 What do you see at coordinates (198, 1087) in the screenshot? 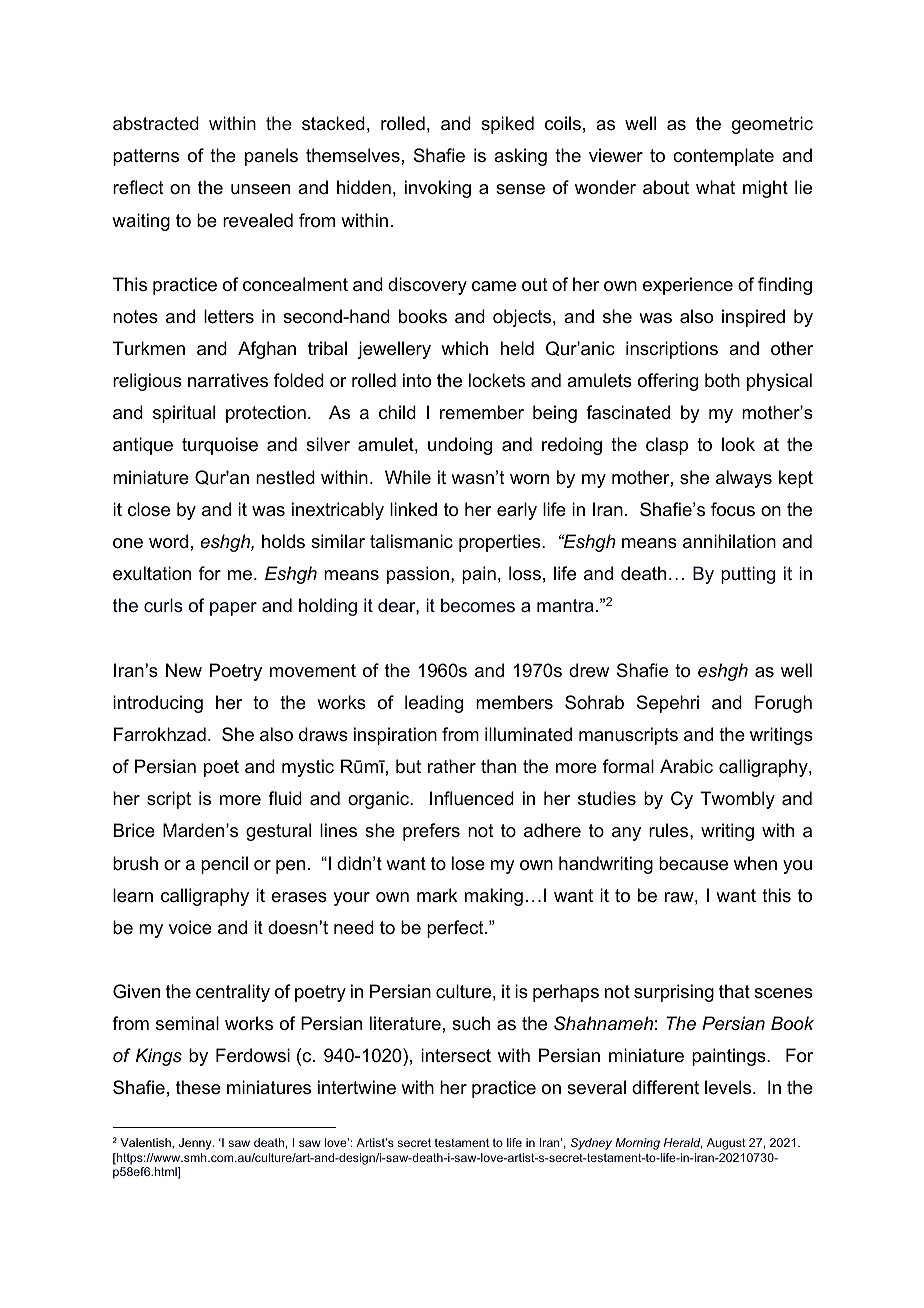
I see `these` at bounding box center [198, 1087].
